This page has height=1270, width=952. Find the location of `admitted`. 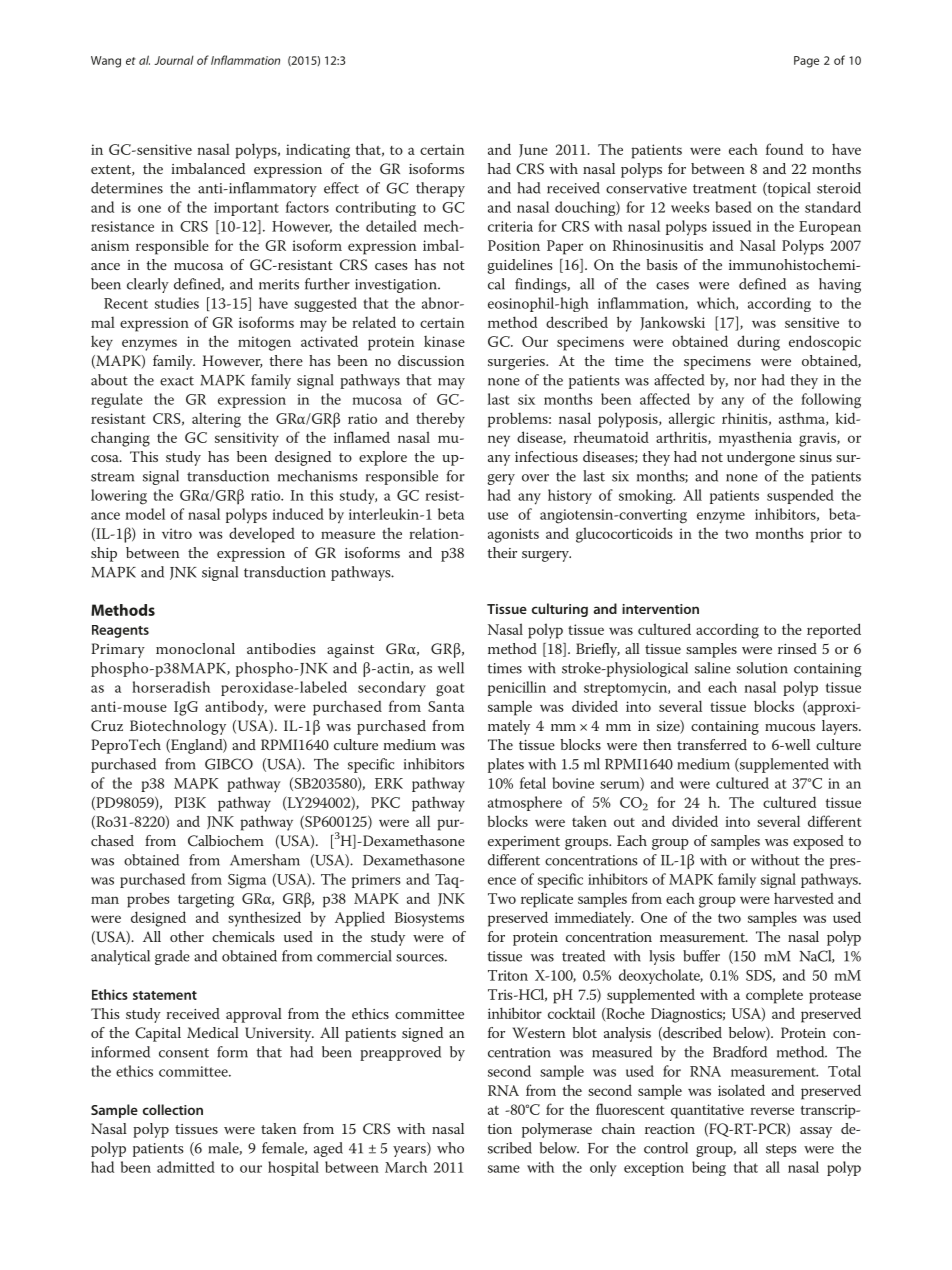

admitted is located at coordinates (186, 1167).
